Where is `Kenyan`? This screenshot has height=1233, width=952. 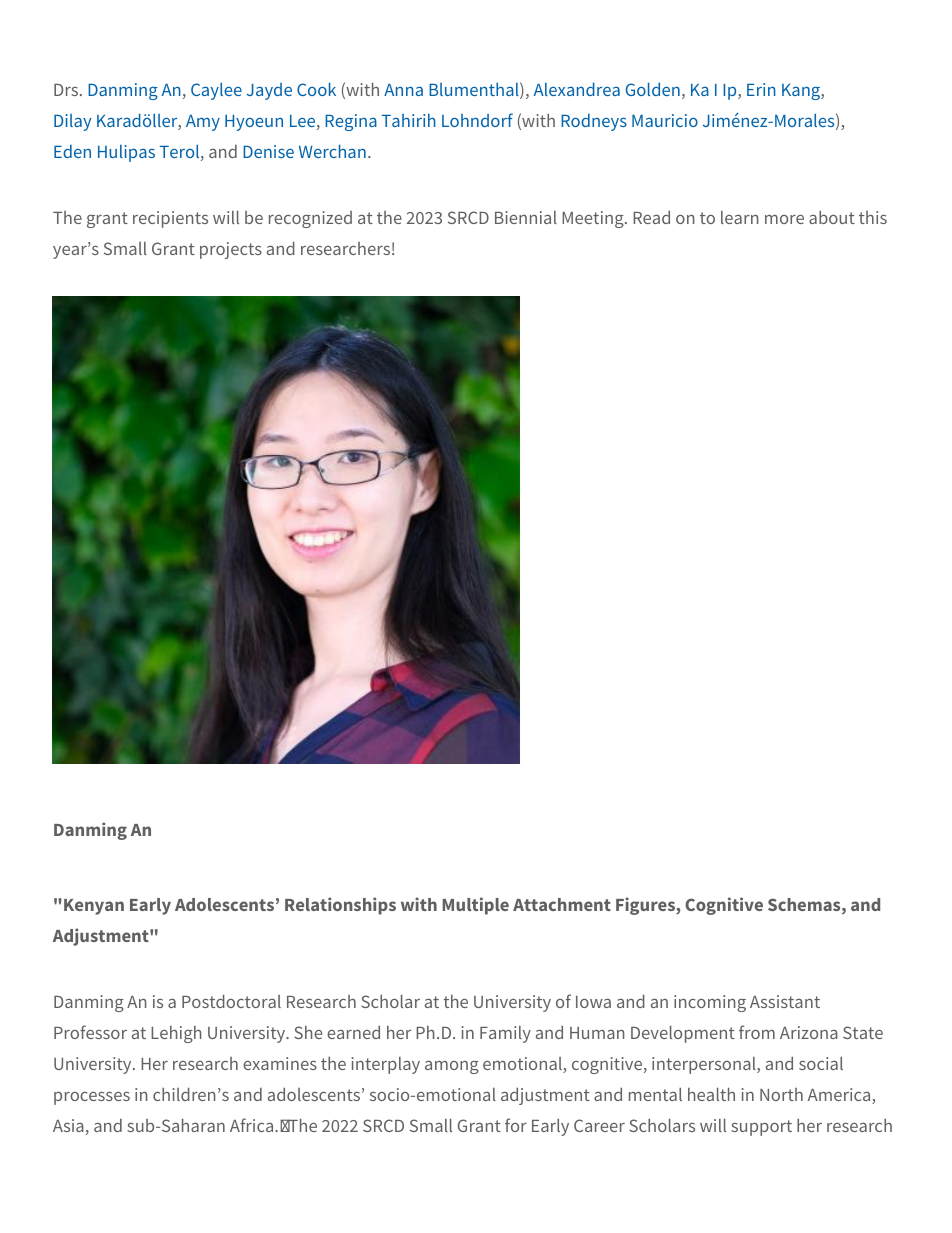
Kenyan is located at coordinates (94, 907).
